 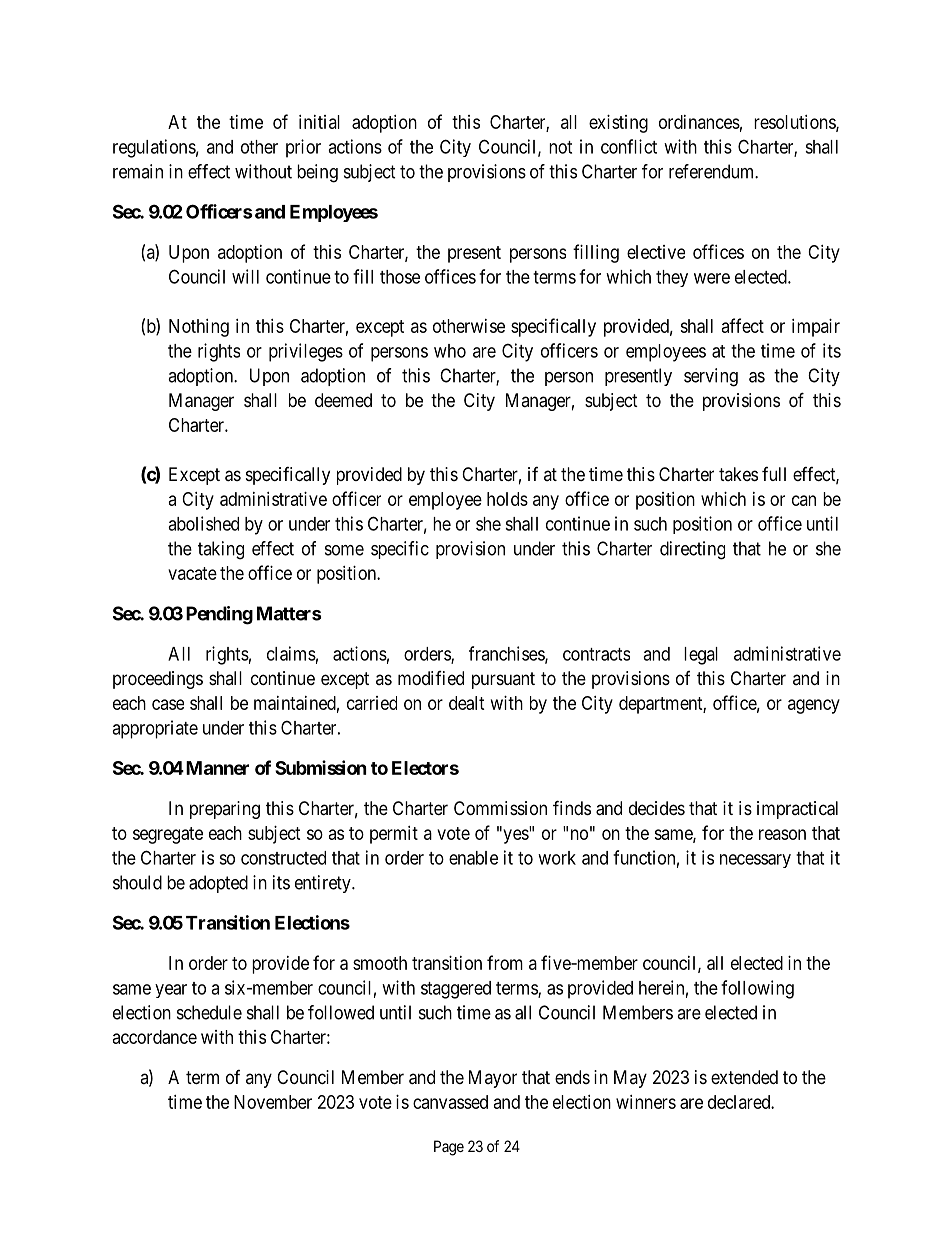 What do you see at coordinates (618, 124) in the screenshot?
I see `existing` at bounding box center [618, 124].
